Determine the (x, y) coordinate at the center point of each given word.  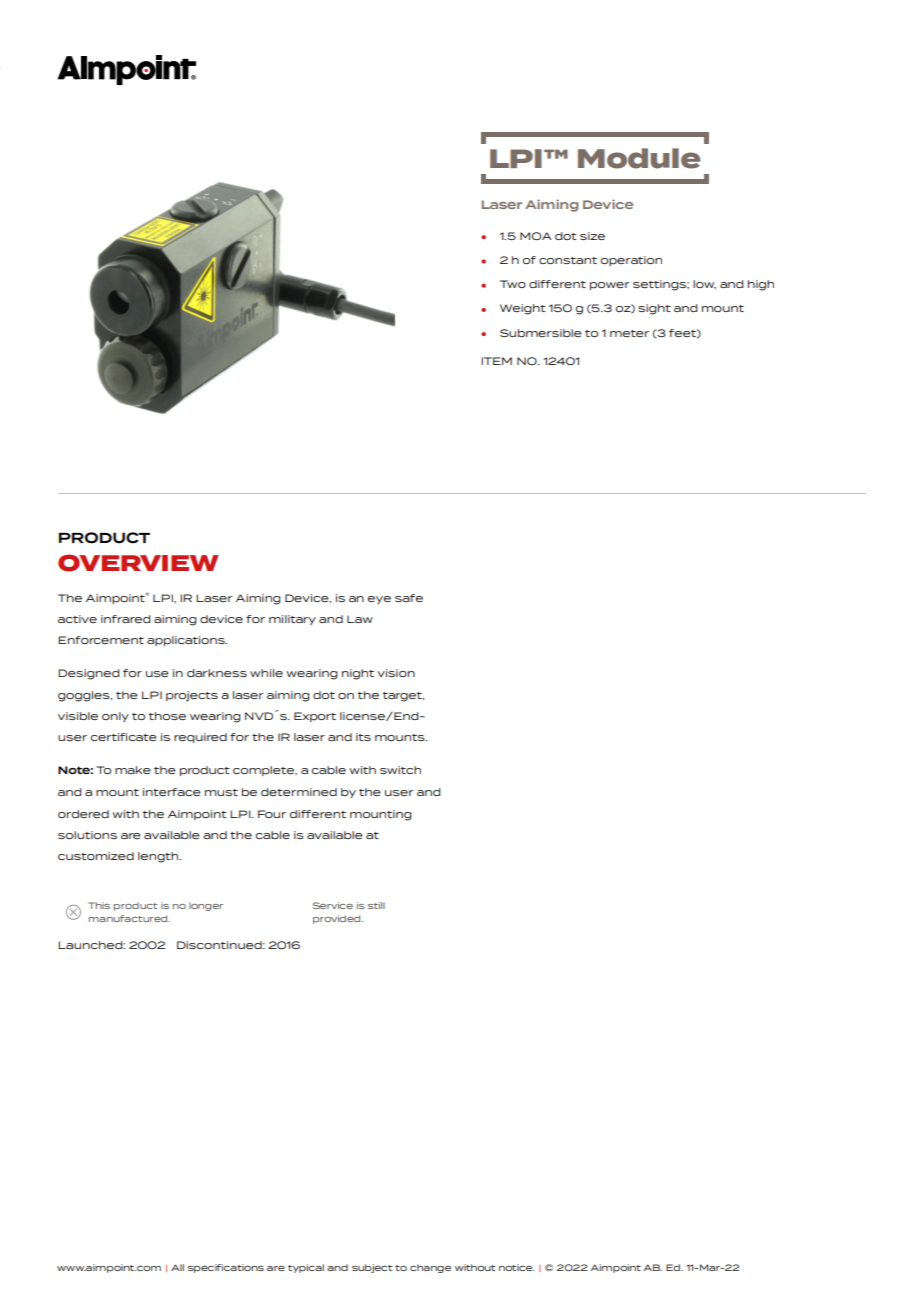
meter (629, 333)
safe (409, 598)
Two (513, 284)
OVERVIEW (138, 563)
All (177, 1267)
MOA (536, 236)
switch (400, 770)
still (376, 905)
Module (639, 158)
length (159, 857)
